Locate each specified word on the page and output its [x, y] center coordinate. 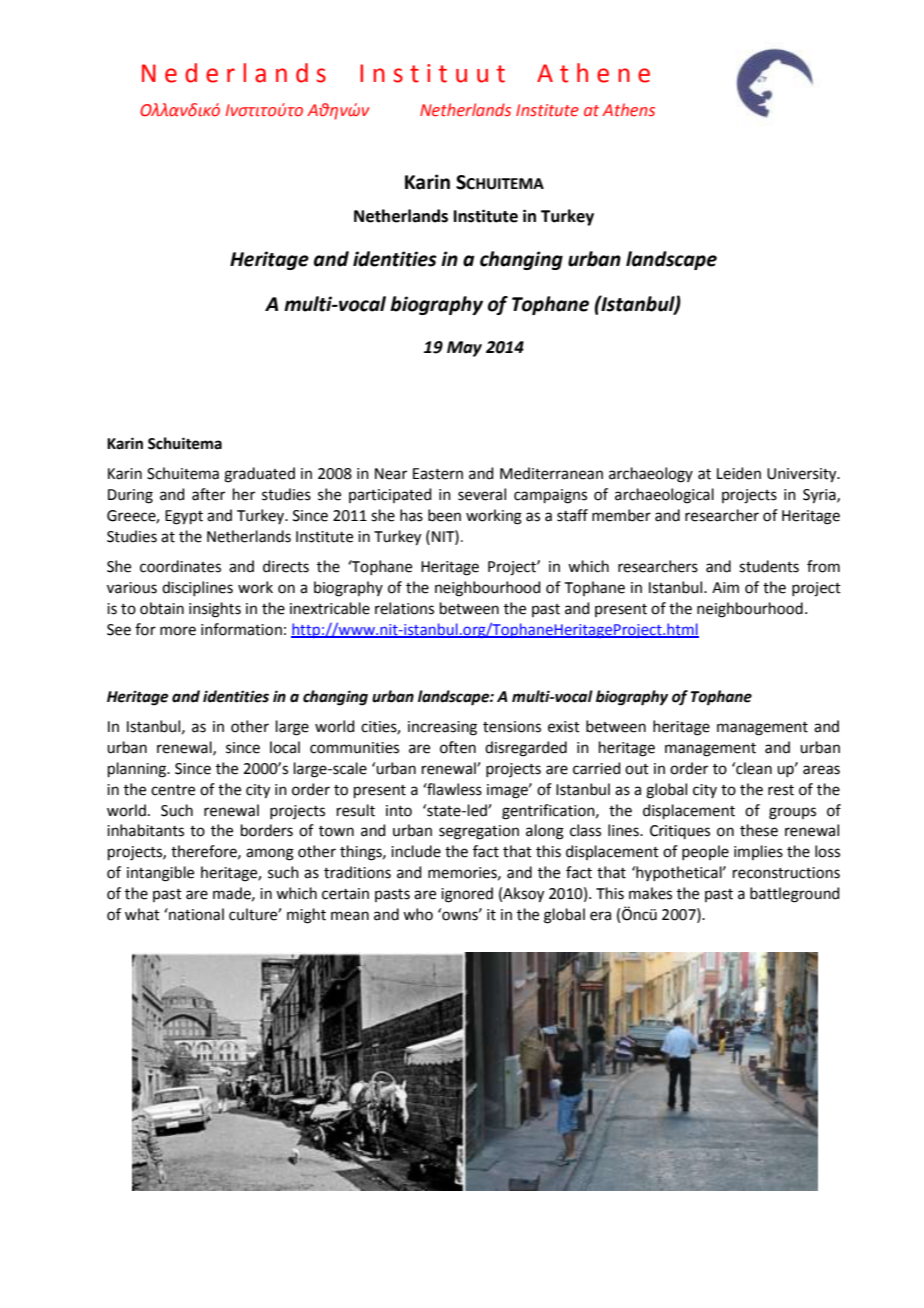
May [464, 349]
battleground [795, 895]
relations [404, 608]
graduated [259, 475]
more [178, 631]
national [195, 914]
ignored [467, 895]
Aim [725, 587]
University [803, 475]
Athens [628, 110]
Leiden [739, 473]
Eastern [438, 474]
